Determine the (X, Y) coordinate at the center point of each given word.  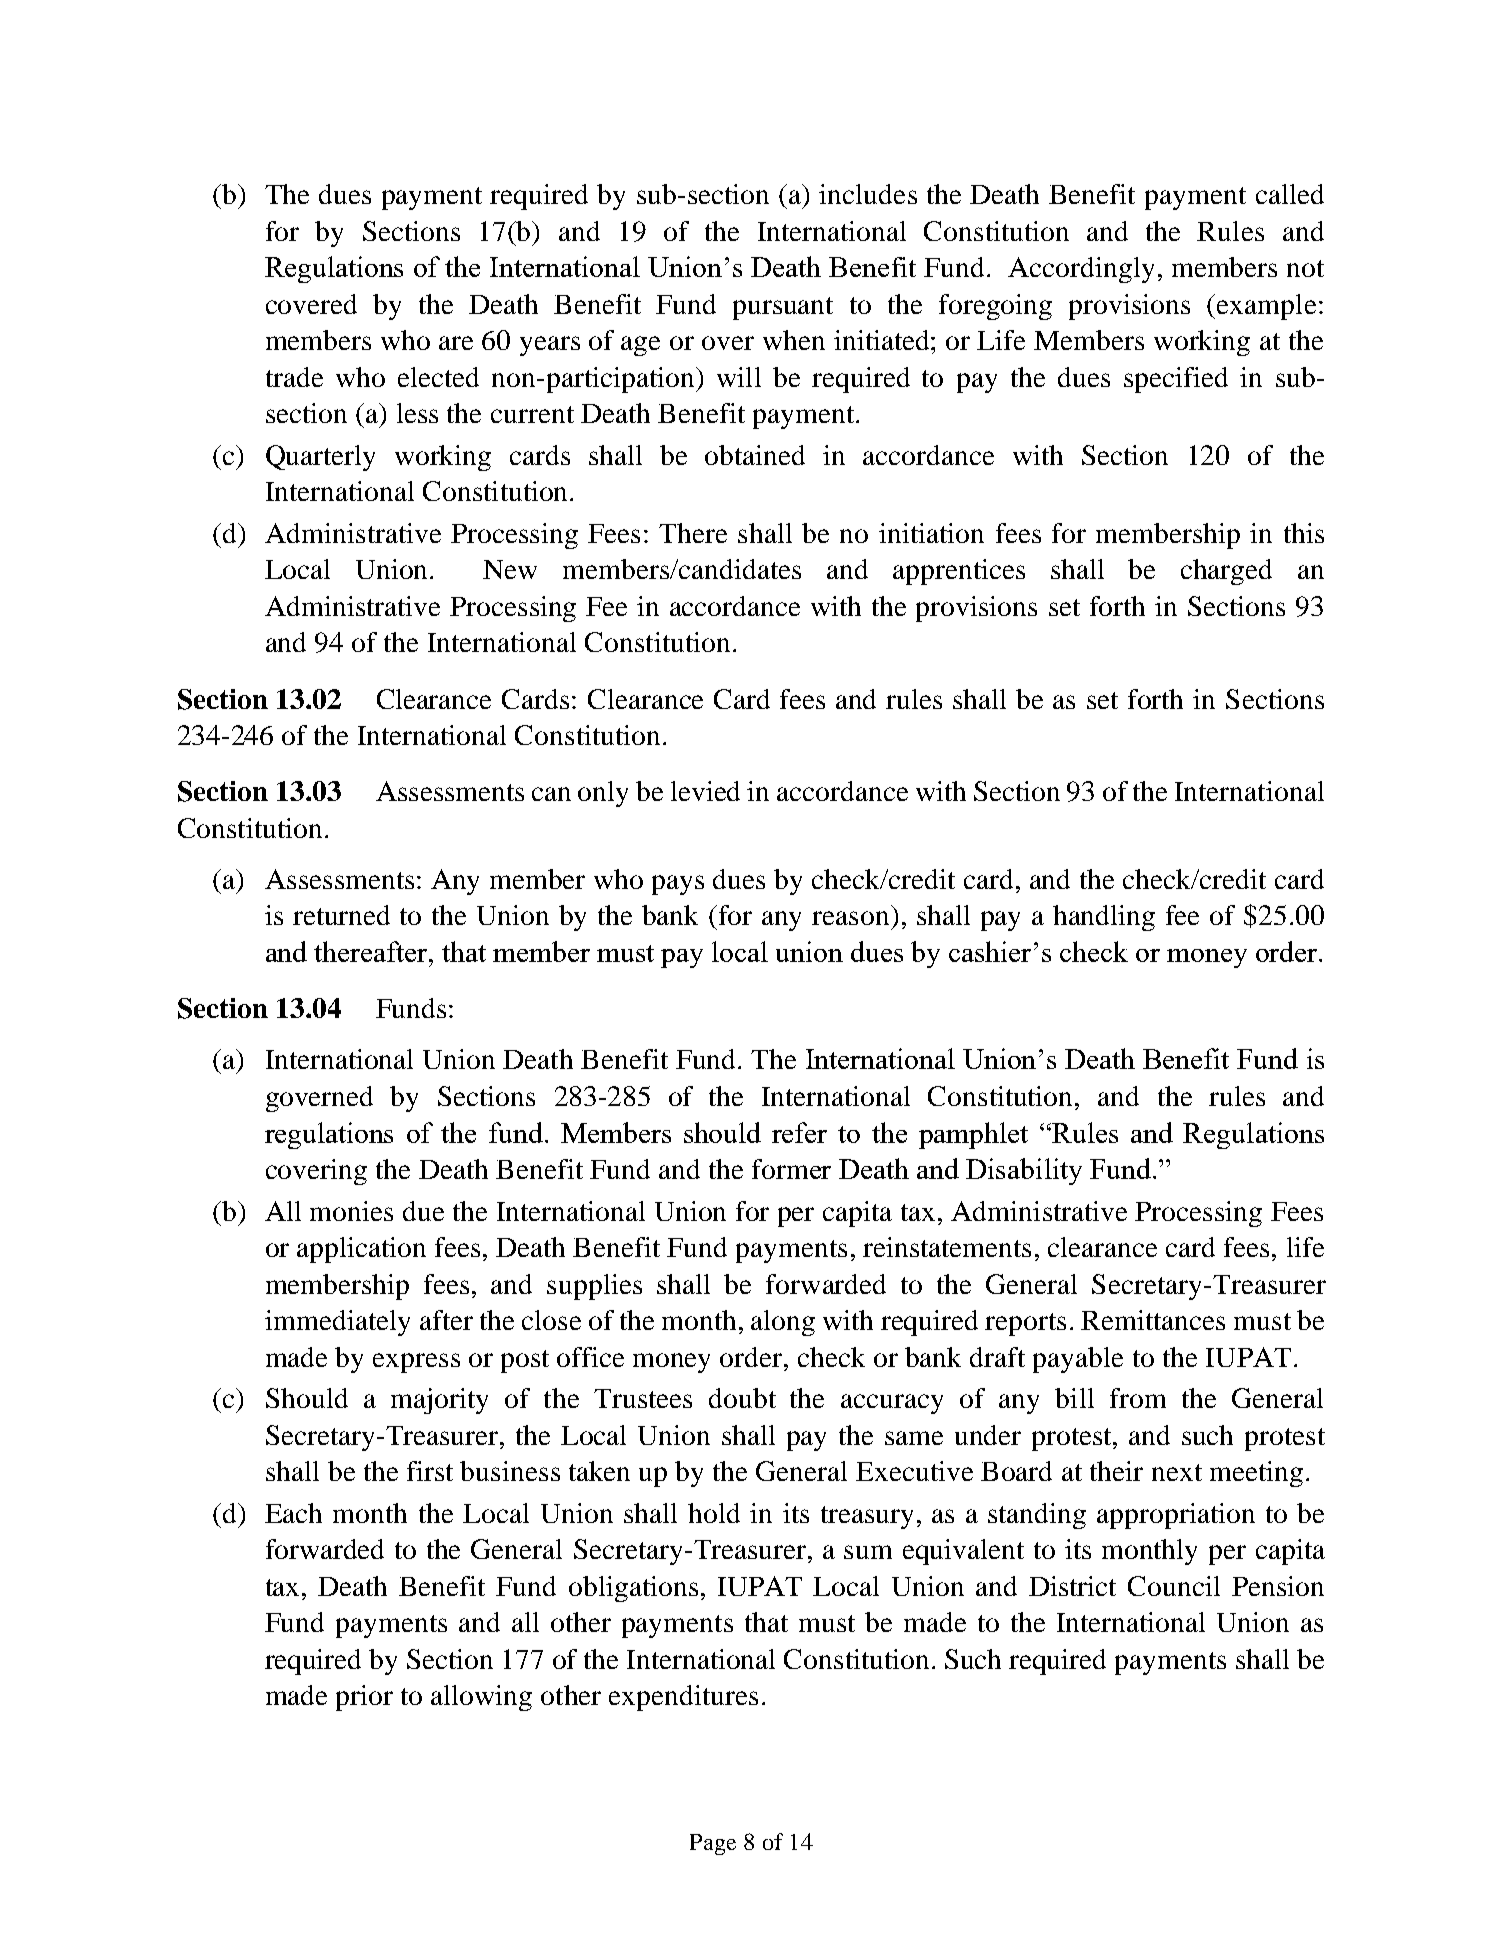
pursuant (783, 308)
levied (705, 791)
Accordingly (1081, 270)
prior (364, 1698)
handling (1104, 918)
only (603, 794)
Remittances (1153, 1320)
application (361, 1250)
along (783, 1323)
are (456, 343)
